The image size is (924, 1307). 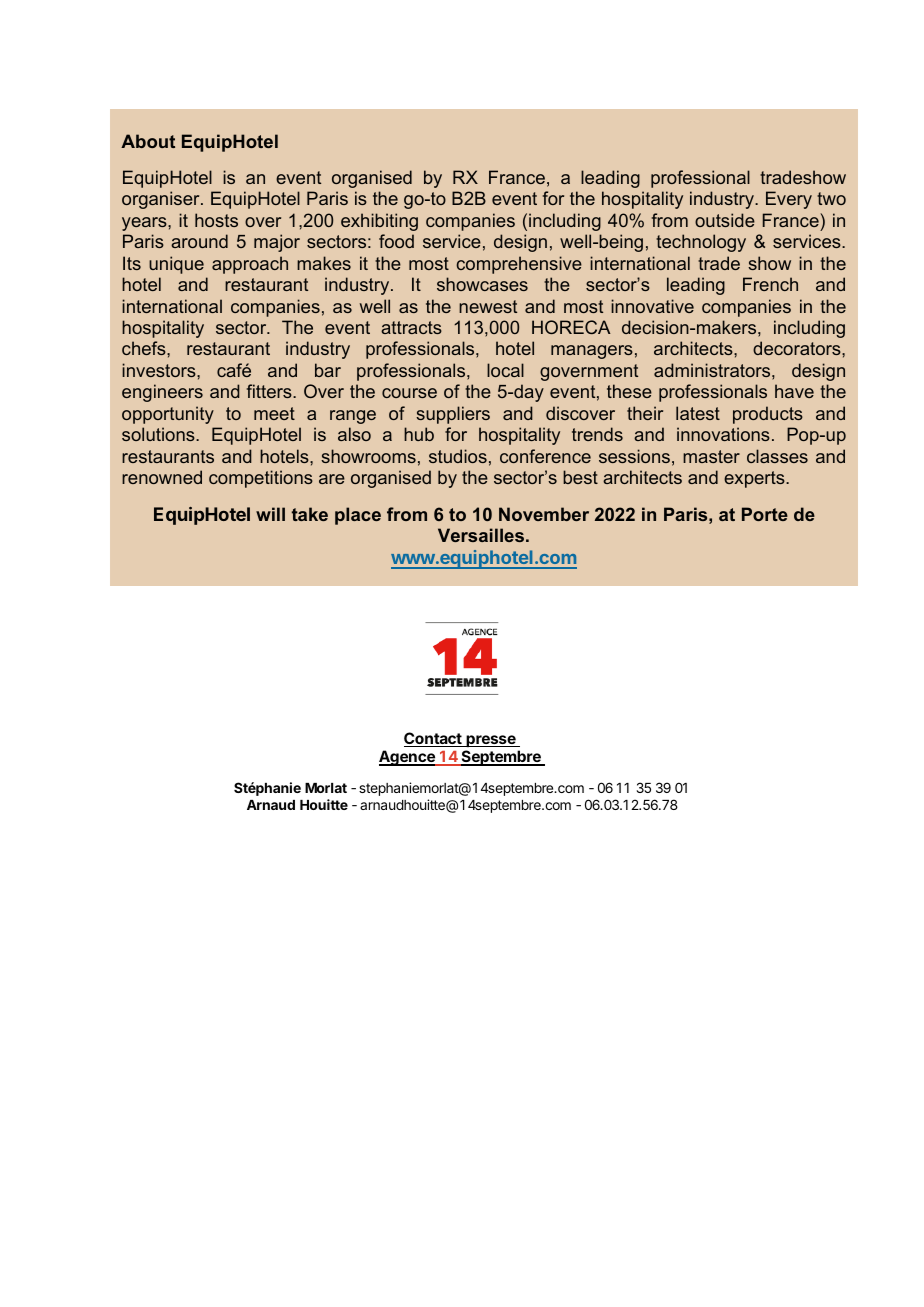 I want to click on decorators, so click(x=798, y=348).
